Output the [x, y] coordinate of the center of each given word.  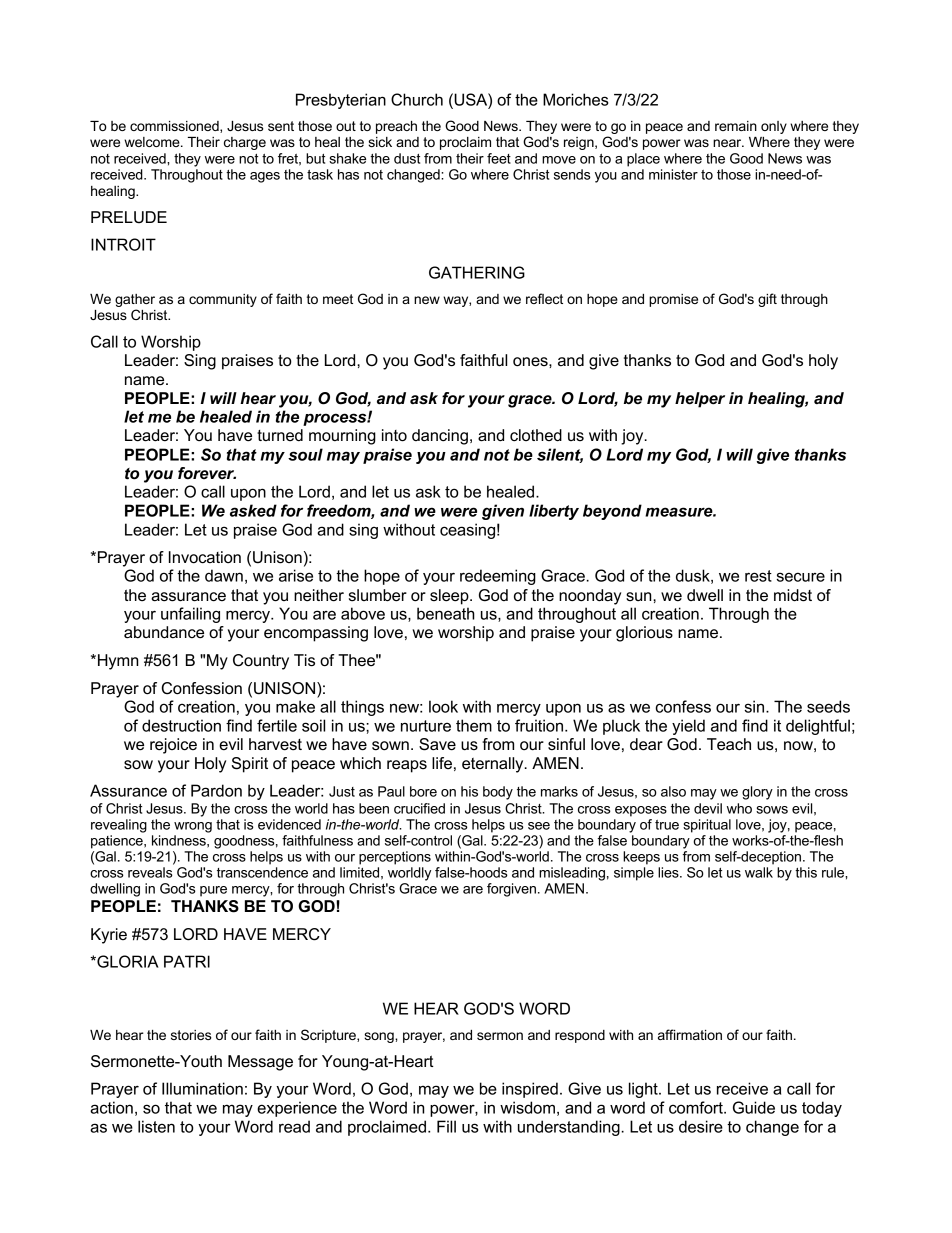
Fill [446, 1126]
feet [499, 158]
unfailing [190, 615]
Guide [754, 1107]
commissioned [175, 127]
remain [736, 126]
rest [758, 576]
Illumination [202, 1088]
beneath [446, 613]
